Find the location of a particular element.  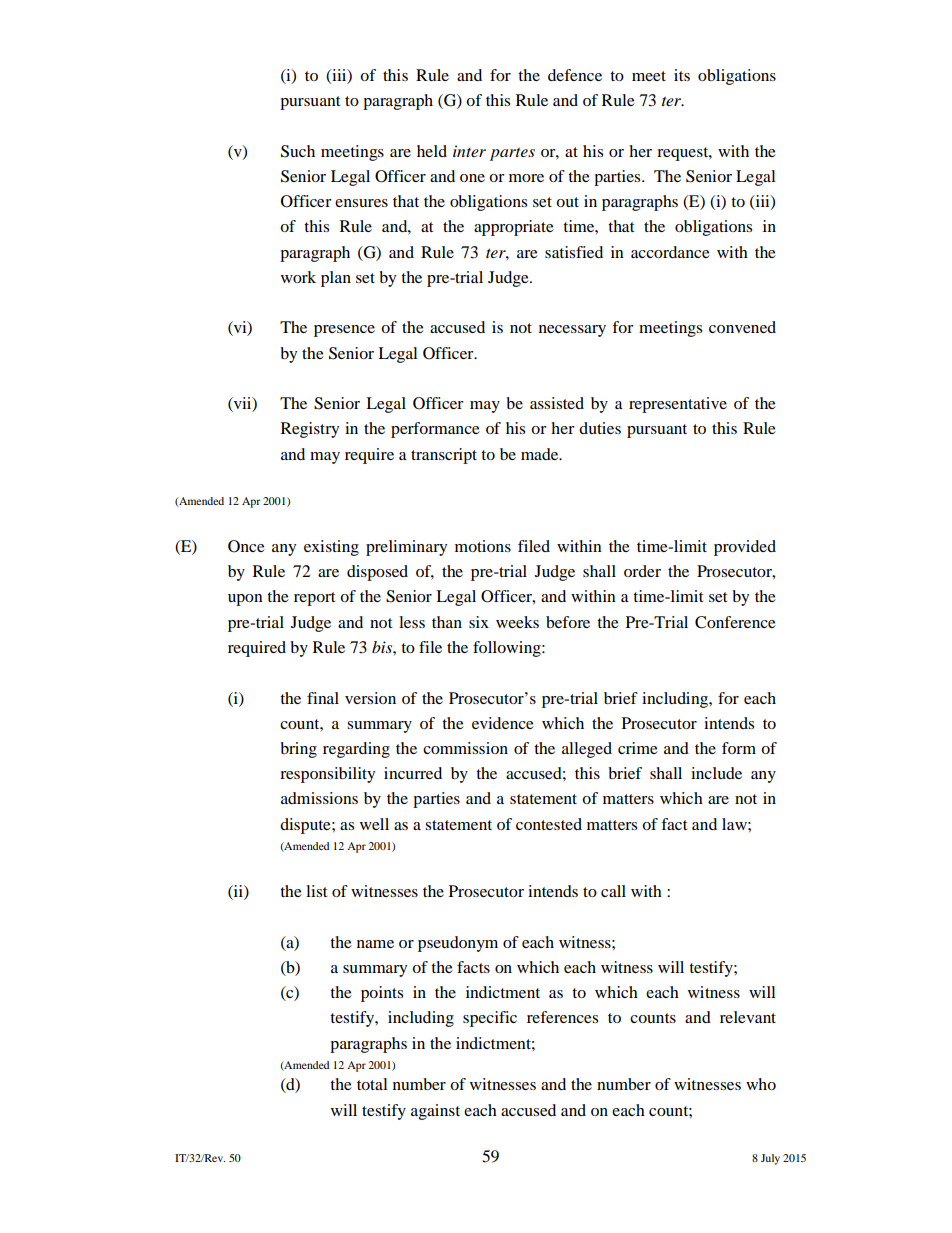

its is located at coordinates (682, 75).
